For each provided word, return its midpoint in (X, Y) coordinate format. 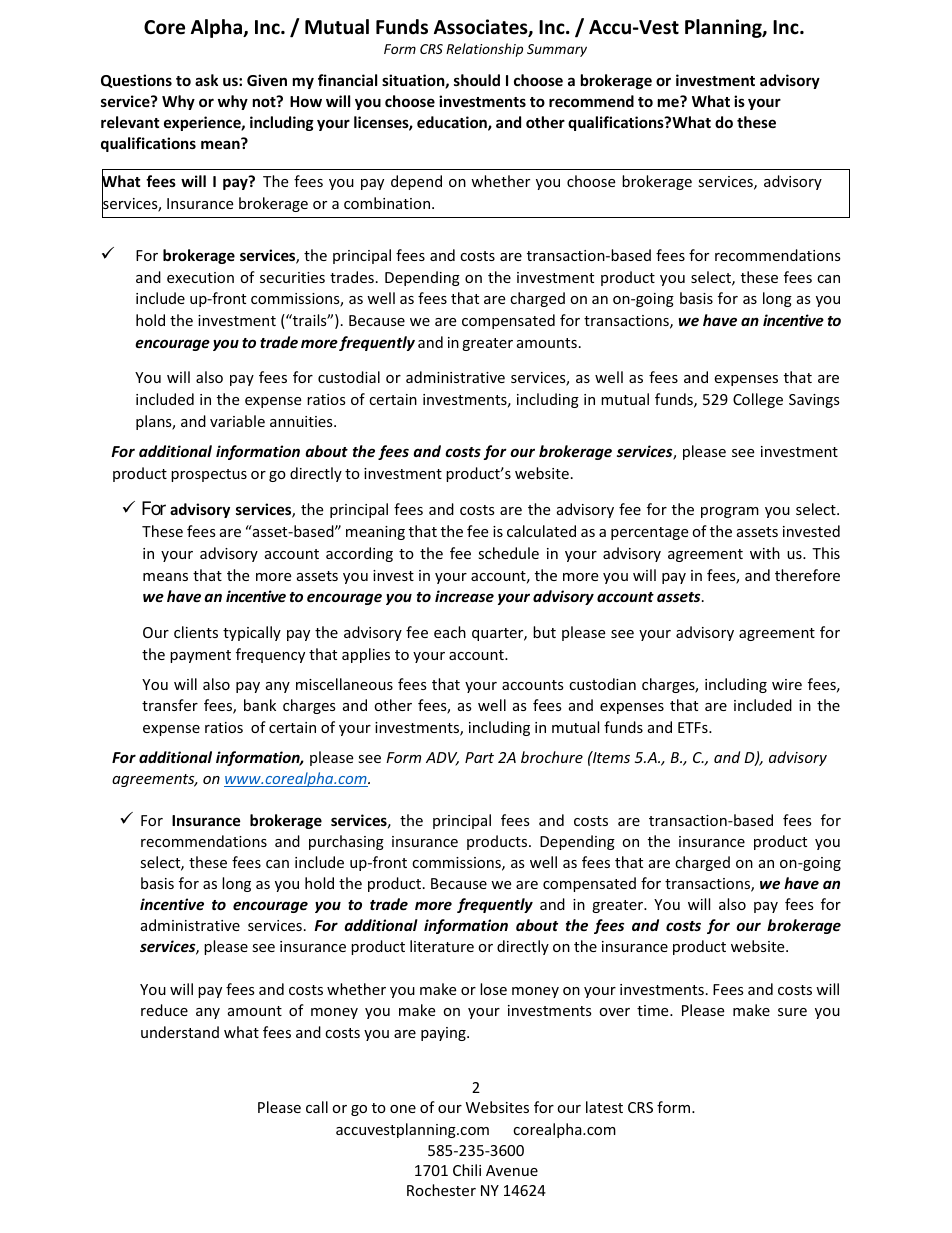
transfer (170, 705)
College (758, 400)
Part (479, 757)
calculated (541, 531)
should (477, 80)
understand (180, 1032)
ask (206, 80)
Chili (467, 1170)
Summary (557, 50)
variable (237, 421)
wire (787, 684)
